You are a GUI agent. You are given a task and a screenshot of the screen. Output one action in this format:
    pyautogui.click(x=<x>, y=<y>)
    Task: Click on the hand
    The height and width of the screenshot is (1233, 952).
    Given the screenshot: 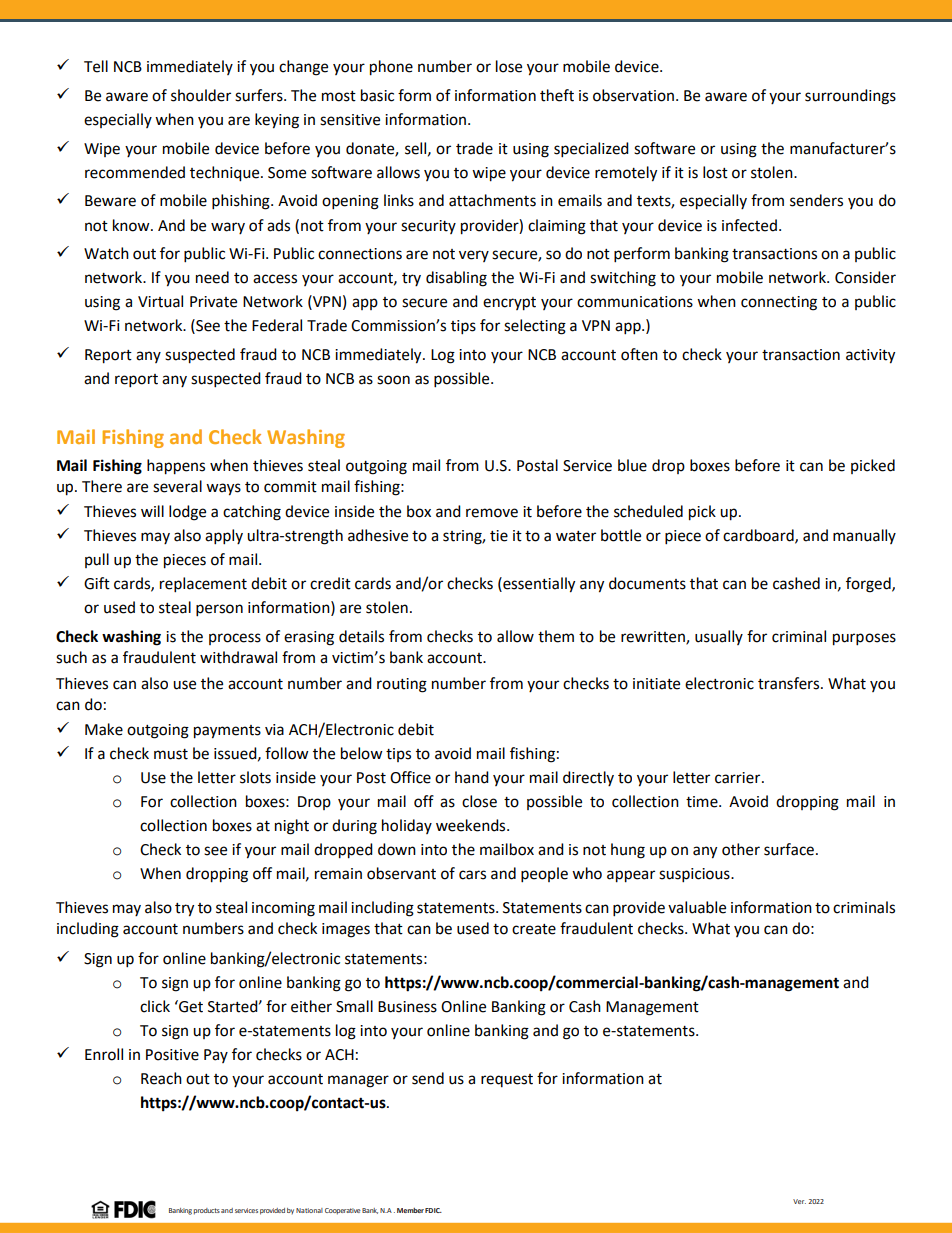 What is the action you would take?
    pyautogui.click(x=472, y=777)
